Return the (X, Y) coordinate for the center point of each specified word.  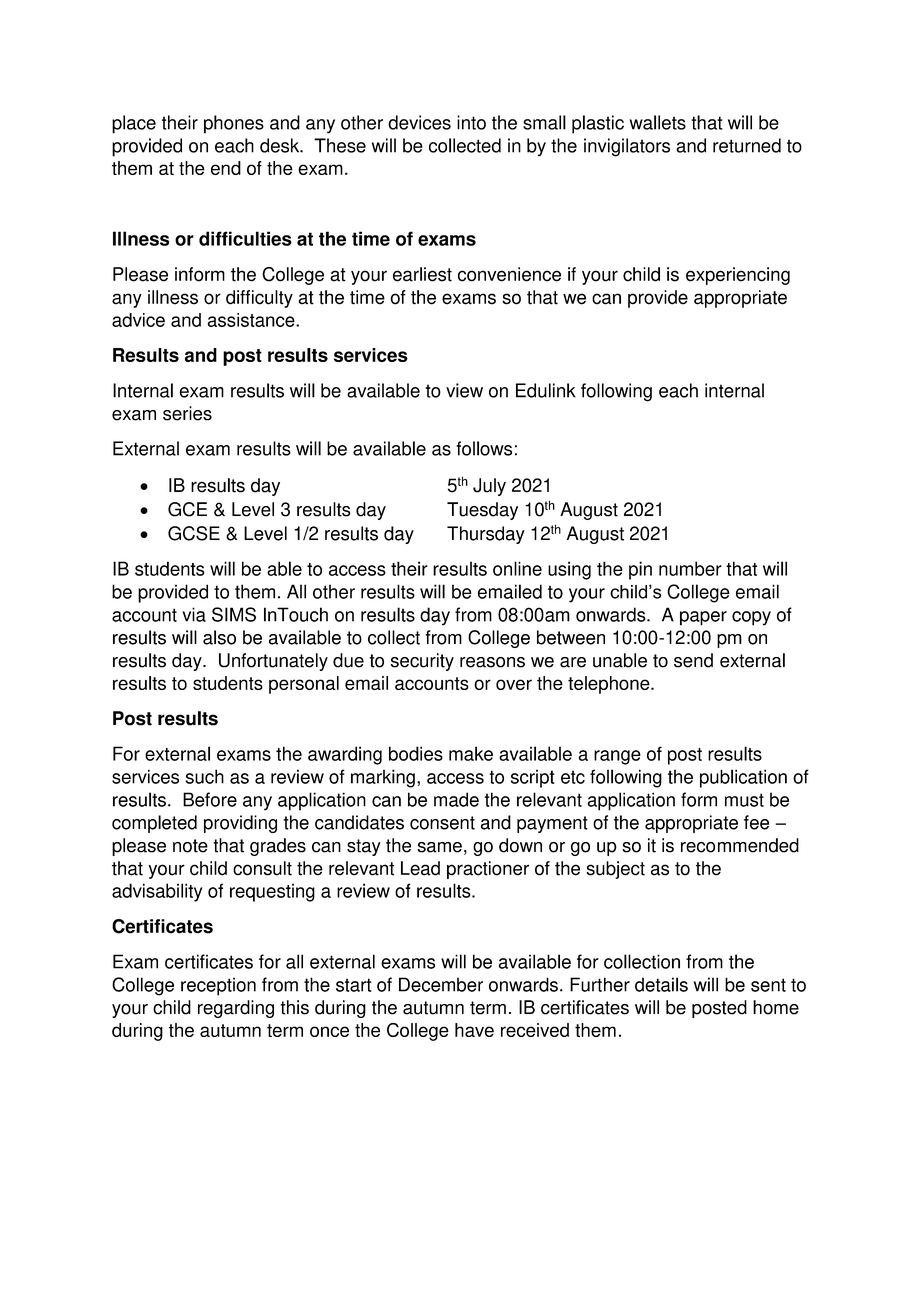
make (471, 753)
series (187, 413)
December (441, 984)
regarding (236, 1009)
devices (419, 122)
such (205, 776)
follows (484, 448)
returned (747, 145)
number (690, 568)
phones (234, 124)
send (693, 660)
